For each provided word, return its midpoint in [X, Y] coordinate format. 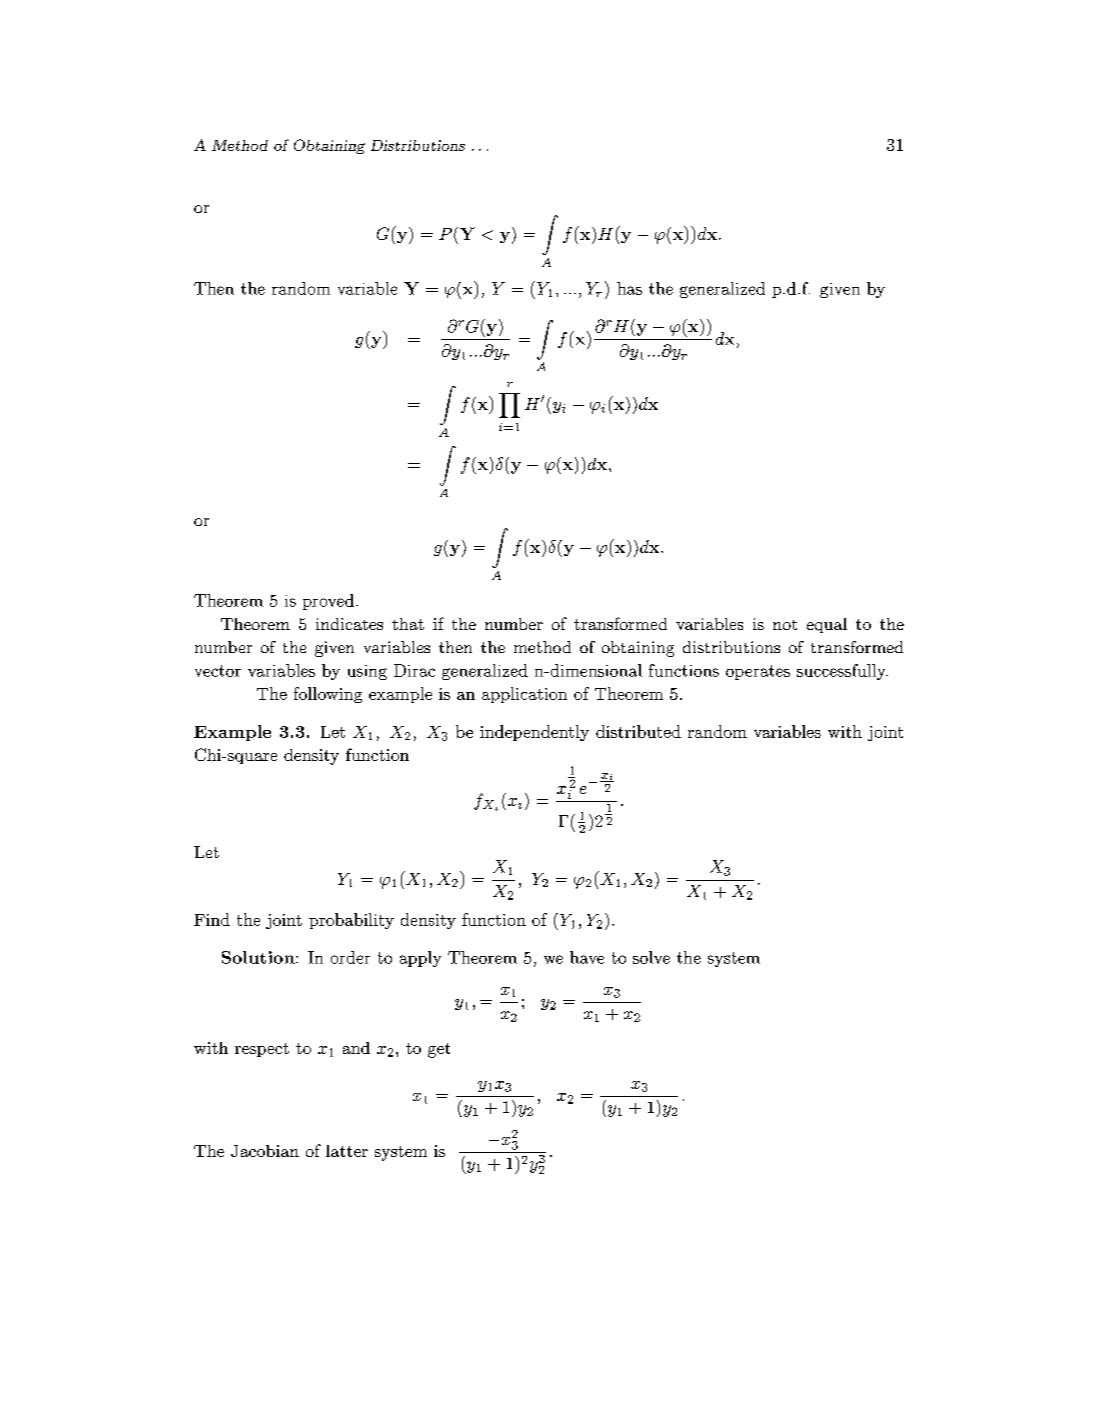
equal [827, 625]
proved [328, 602]
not [785, 625]
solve [651, 957]
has [629, 288]
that [408, 624]
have [587, 957]
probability [351, 921]
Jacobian [265, 1151]
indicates [349, 624]
